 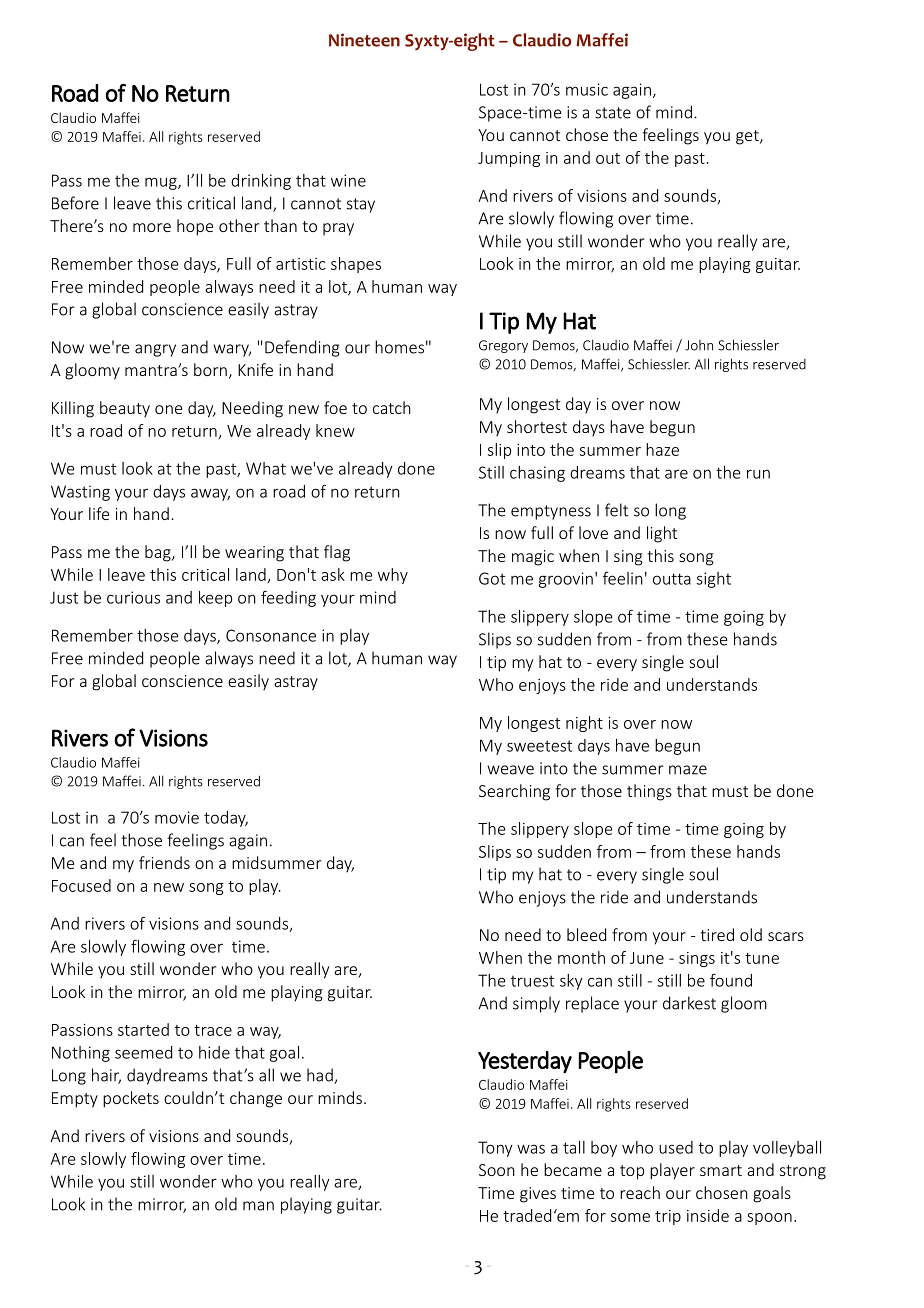 What do you see at coordinates (162, 183) in the screenshot?
I see `mug` at bounding box center [162, 183].
